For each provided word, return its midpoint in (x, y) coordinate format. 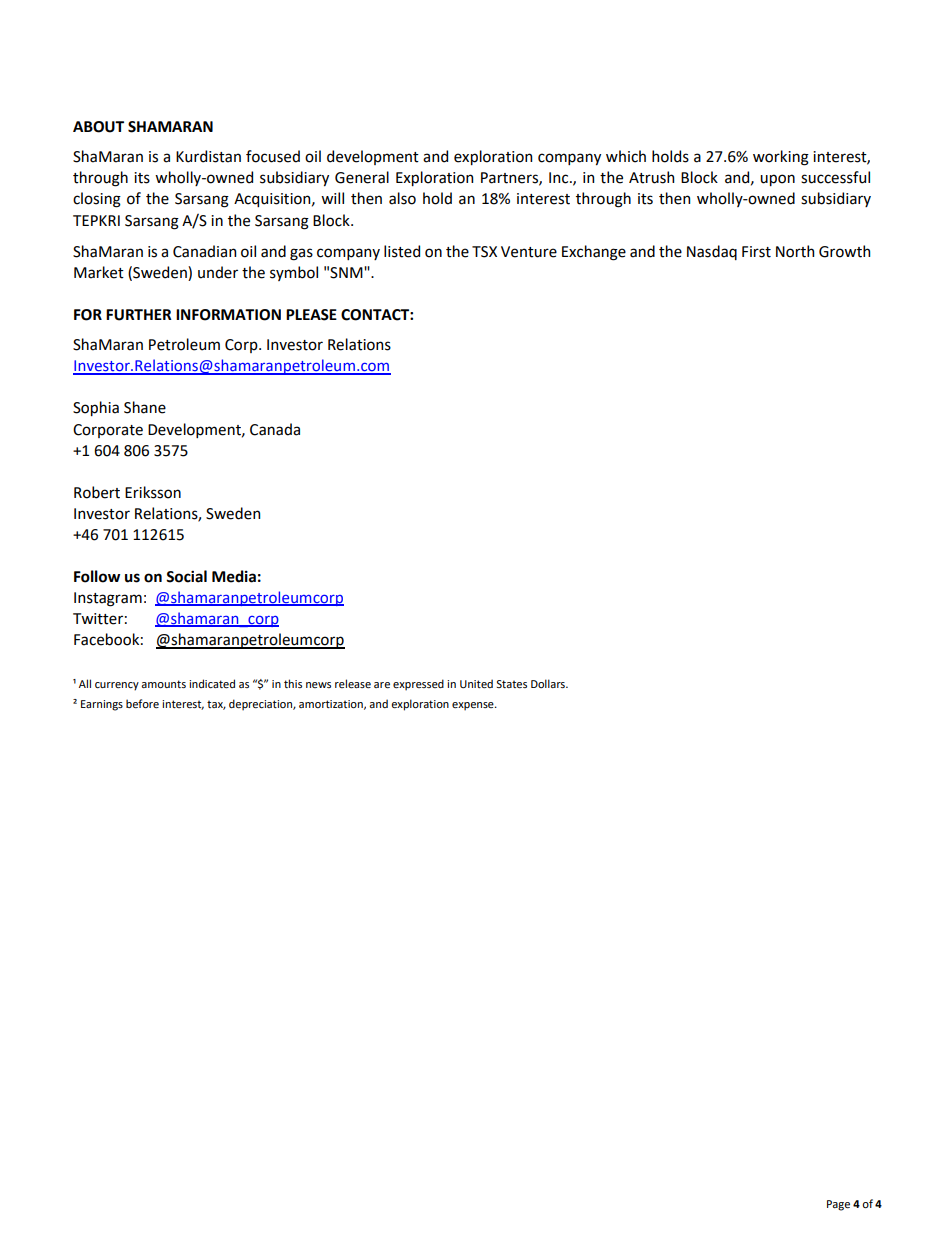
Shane (145, 407)
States (511, 684)
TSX (484, 252)
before (142, 703)
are (382, 685)
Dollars (549, 683)
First (756, 252)
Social (186, 576)
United (476, 683)
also (402, 198)
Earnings (102, 705)
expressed (418, 685)
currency (117, 686)
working (781, 158)
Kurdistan (208, 156)
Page (838, 1205)
